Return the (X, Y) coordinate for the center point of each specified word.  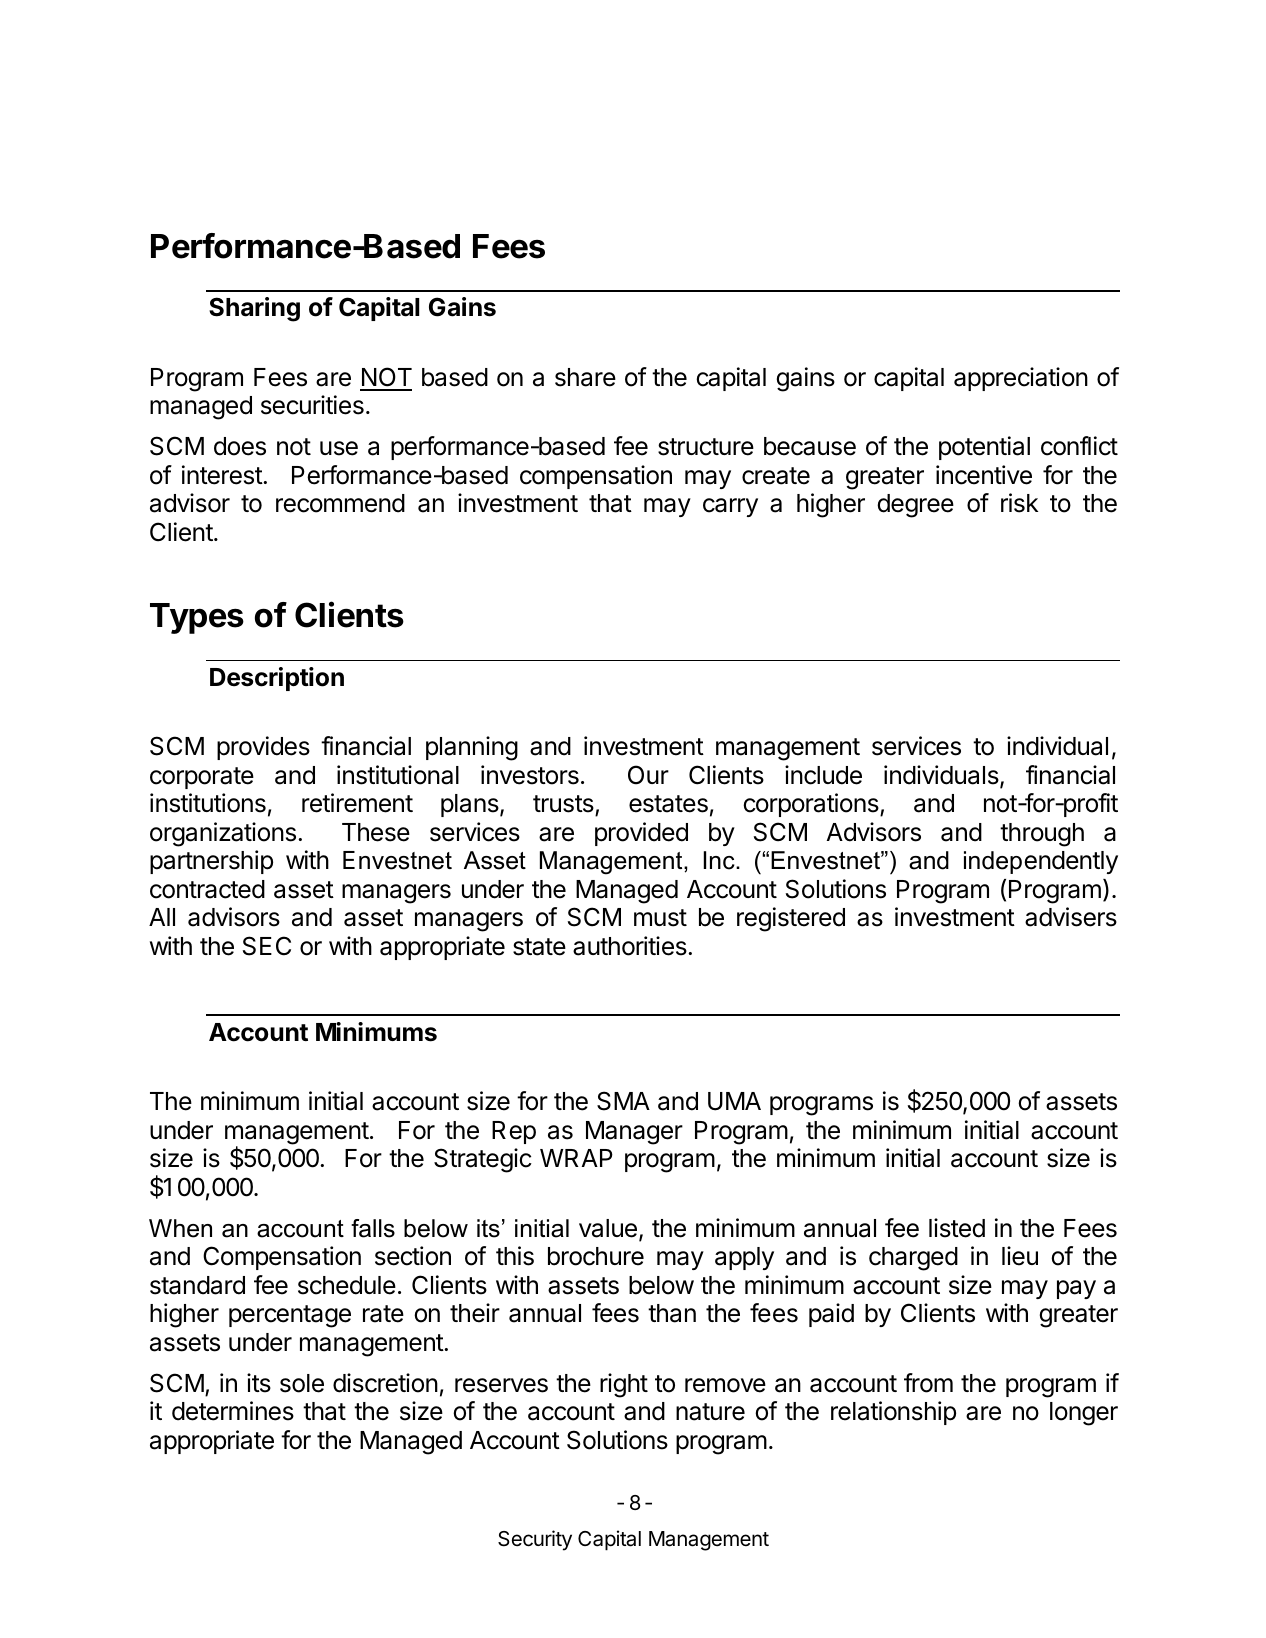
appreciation (1021, 379)
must (660, 918)
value (608, 1228)
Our (648, 775)
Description (277, 679)
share (585, 377)
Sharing (254, 309)
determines (233, 1411)
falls (373, 1228)
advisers (1071, 917)
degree (915, 506)
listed (957, 1228)
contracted (207, 889)
